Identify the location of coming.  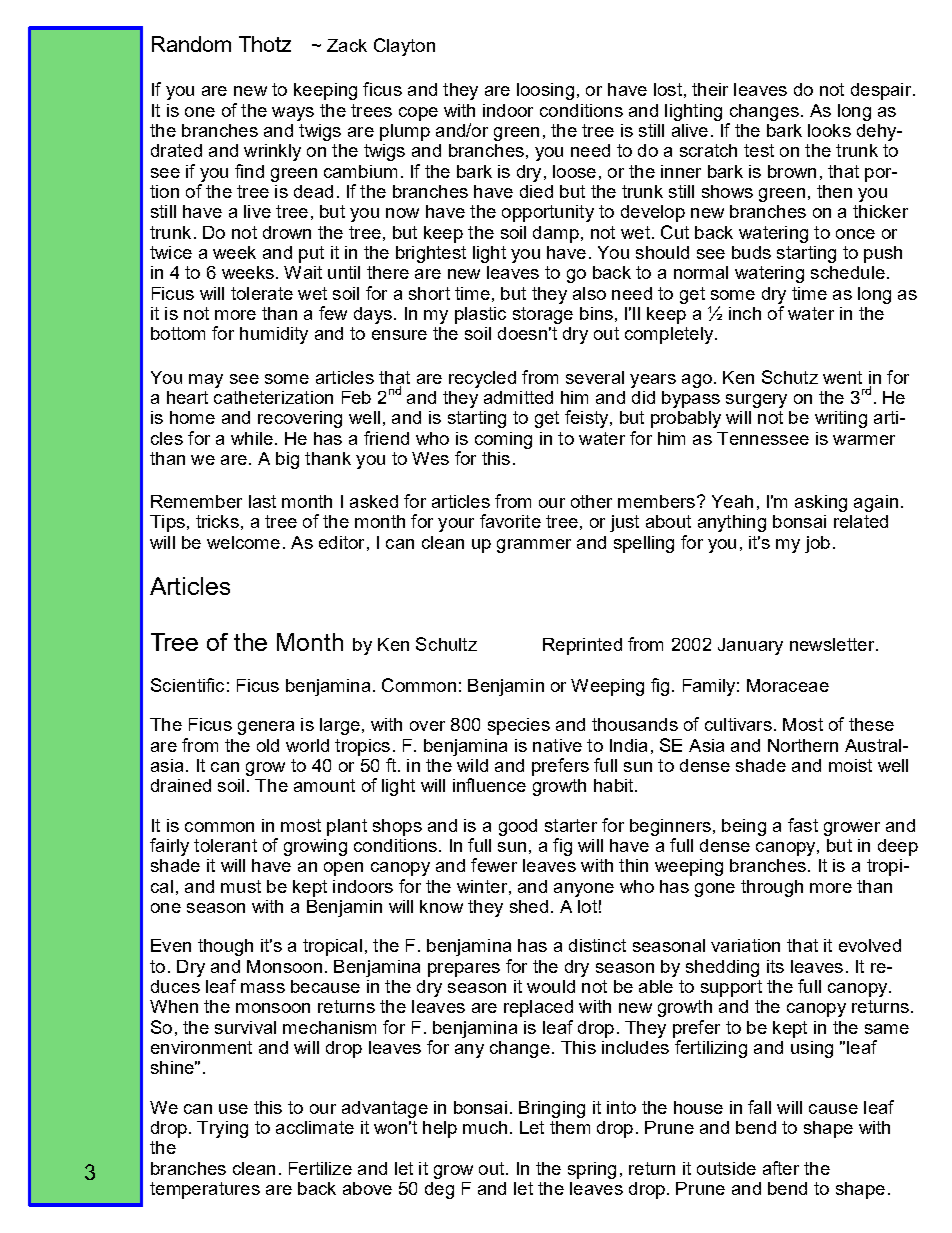
(503, 440).
